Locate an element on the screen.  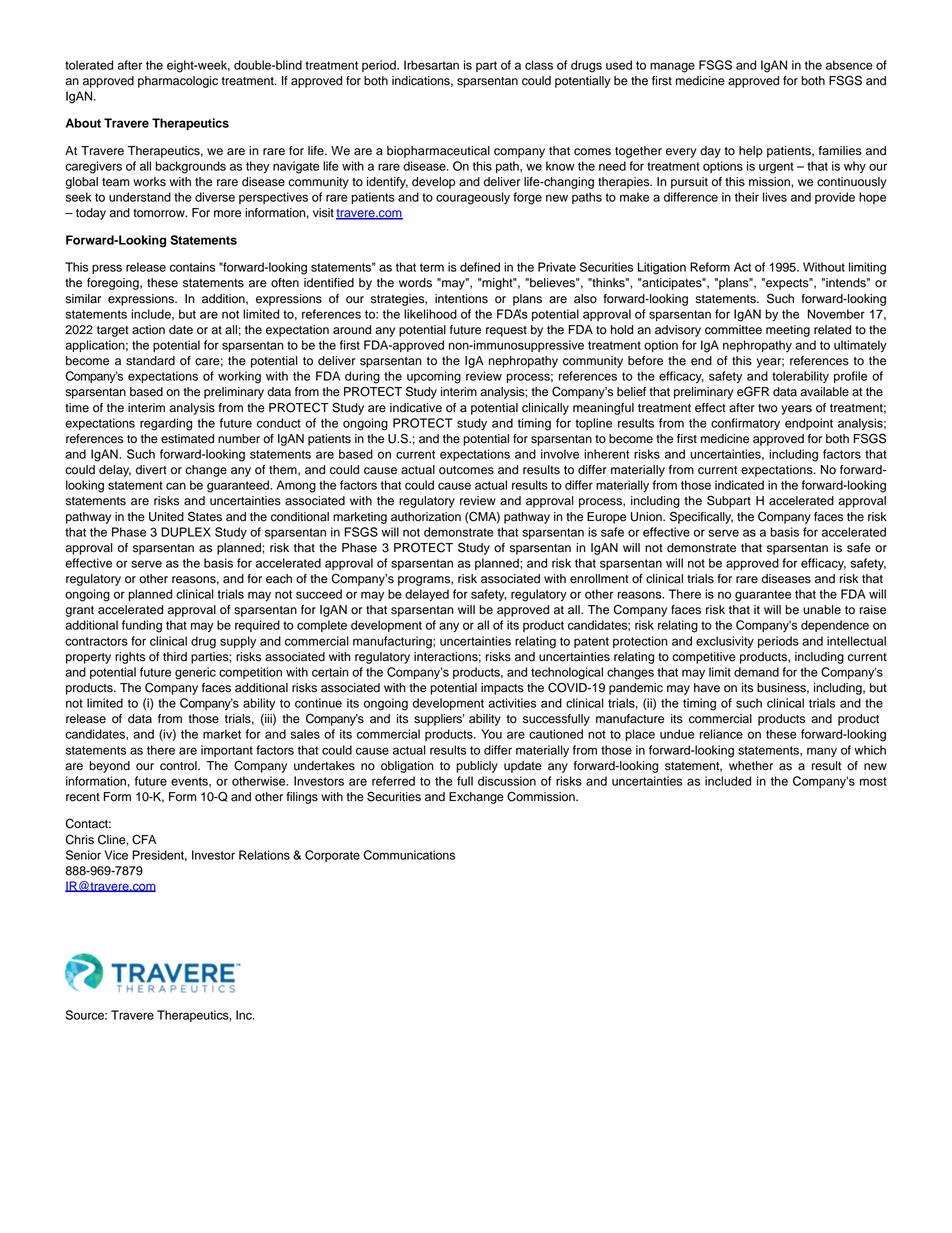
involve is located at coordinates (560, 454).
